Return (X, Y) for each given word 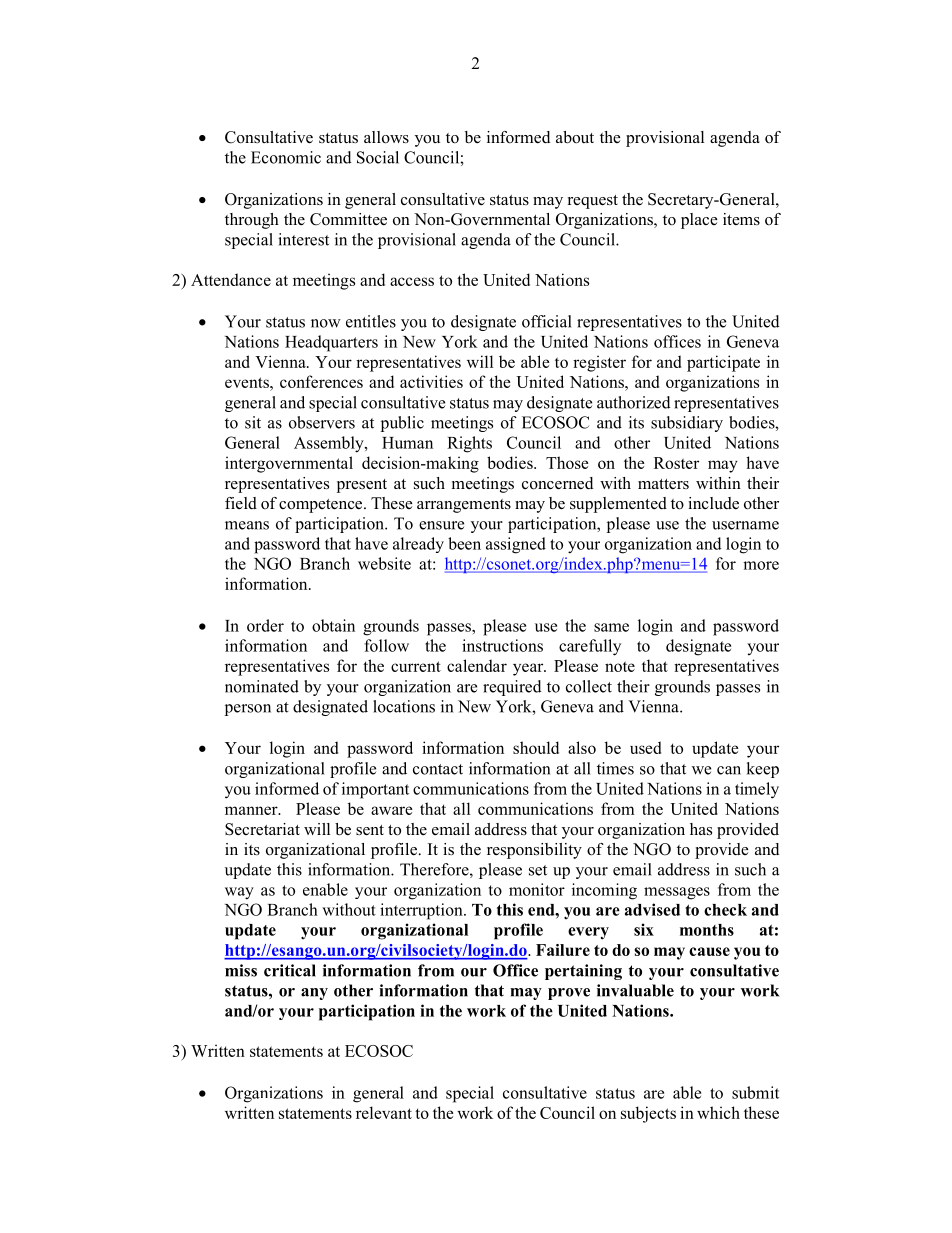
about (575, 137)
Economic (286, 157)
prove (569, 994)
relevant (384, 1112)
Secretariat (262, 829)
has (701, 829)
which (718, 1112)
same (611, 627)
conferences (321, 381)
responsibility (534, 851)
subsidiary (687, 424)
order (265, 625)
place (699, 221)
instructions (502, 645)
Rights (469, 444)
